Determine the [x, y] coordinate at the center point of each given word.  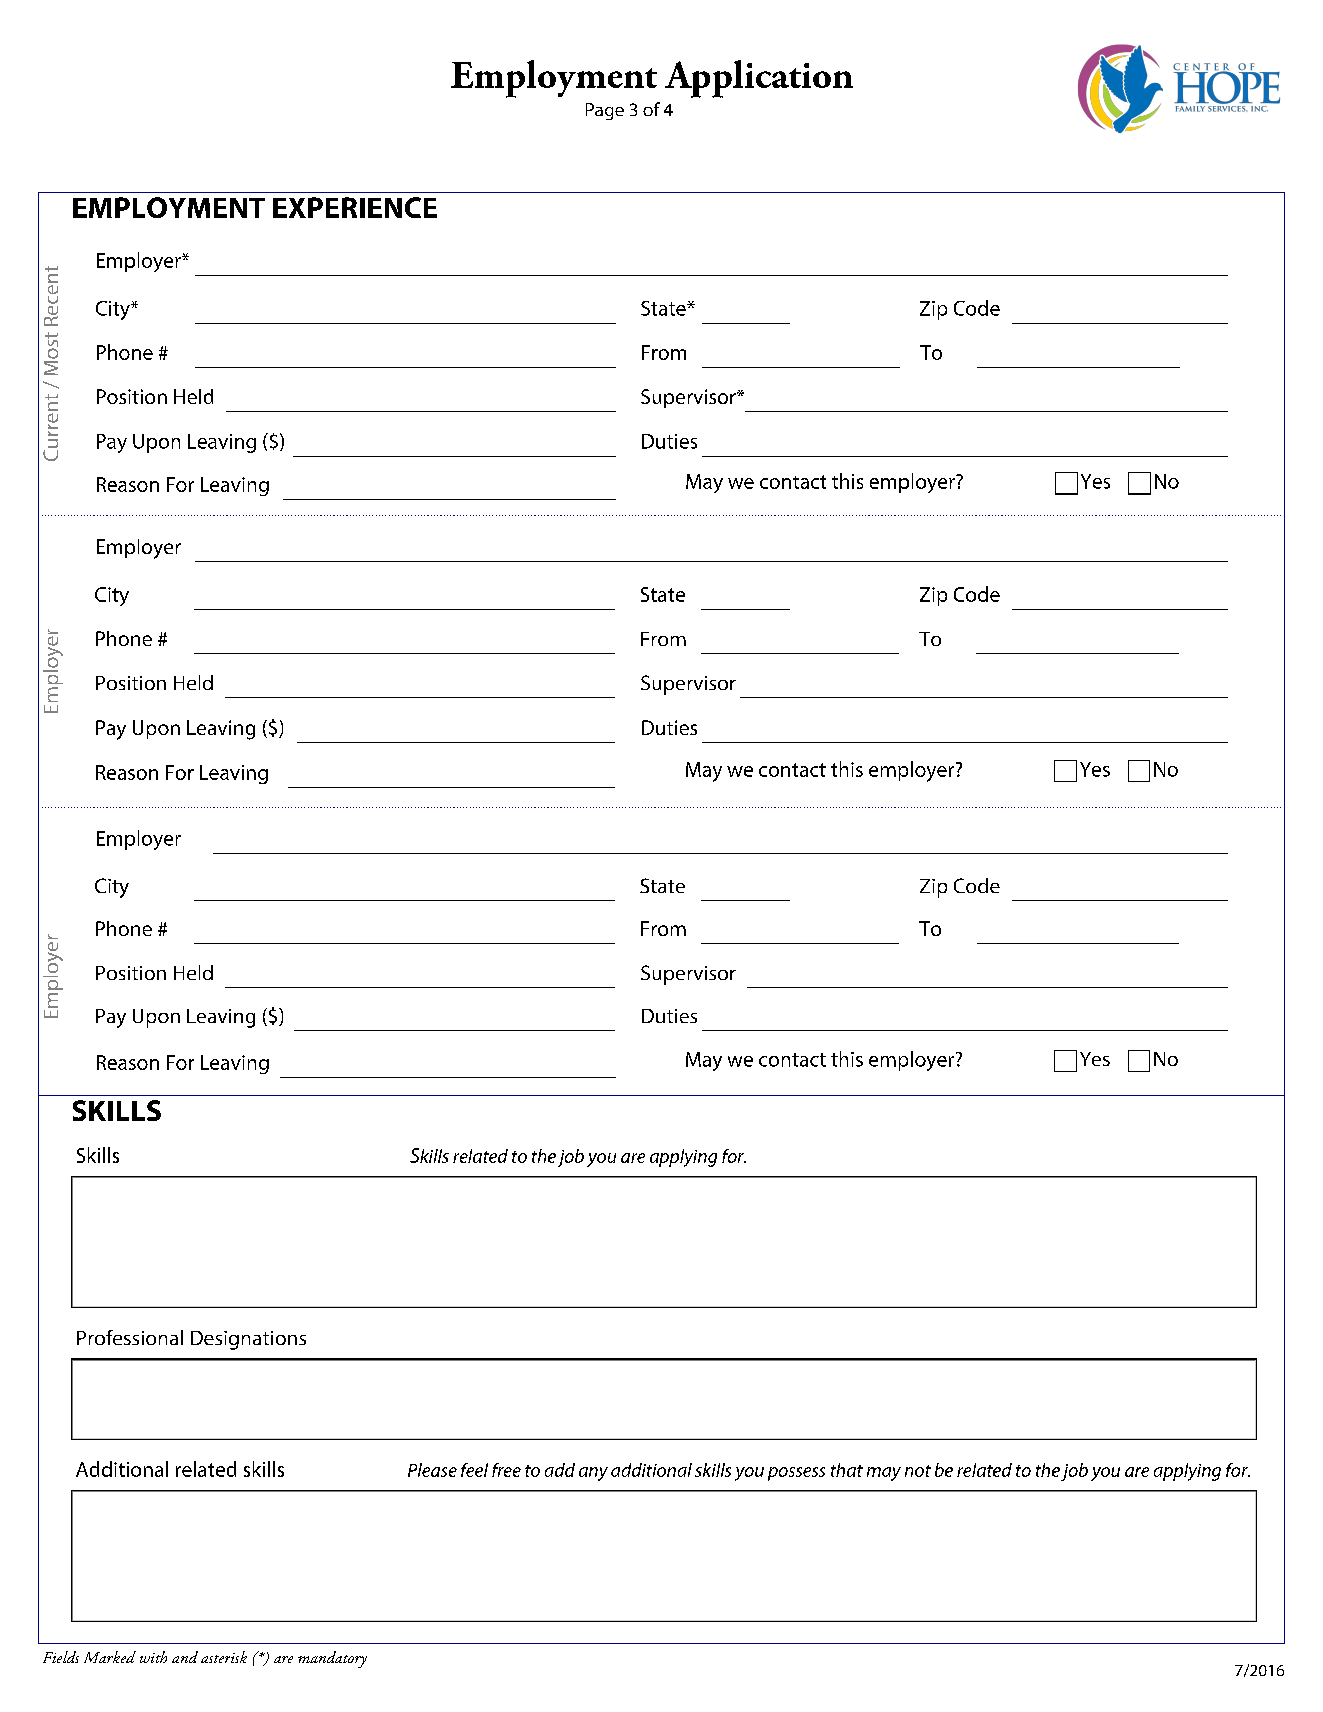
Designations [248, 1340]
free [506, 1470]
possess [796, 1474]
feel [474, 1470]
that [847, 1470]
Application [759, 79]
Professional [130, 1337]
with [153, 1657]
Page [605, 111]
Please [432, 1470]
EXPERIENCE [355, 207]
